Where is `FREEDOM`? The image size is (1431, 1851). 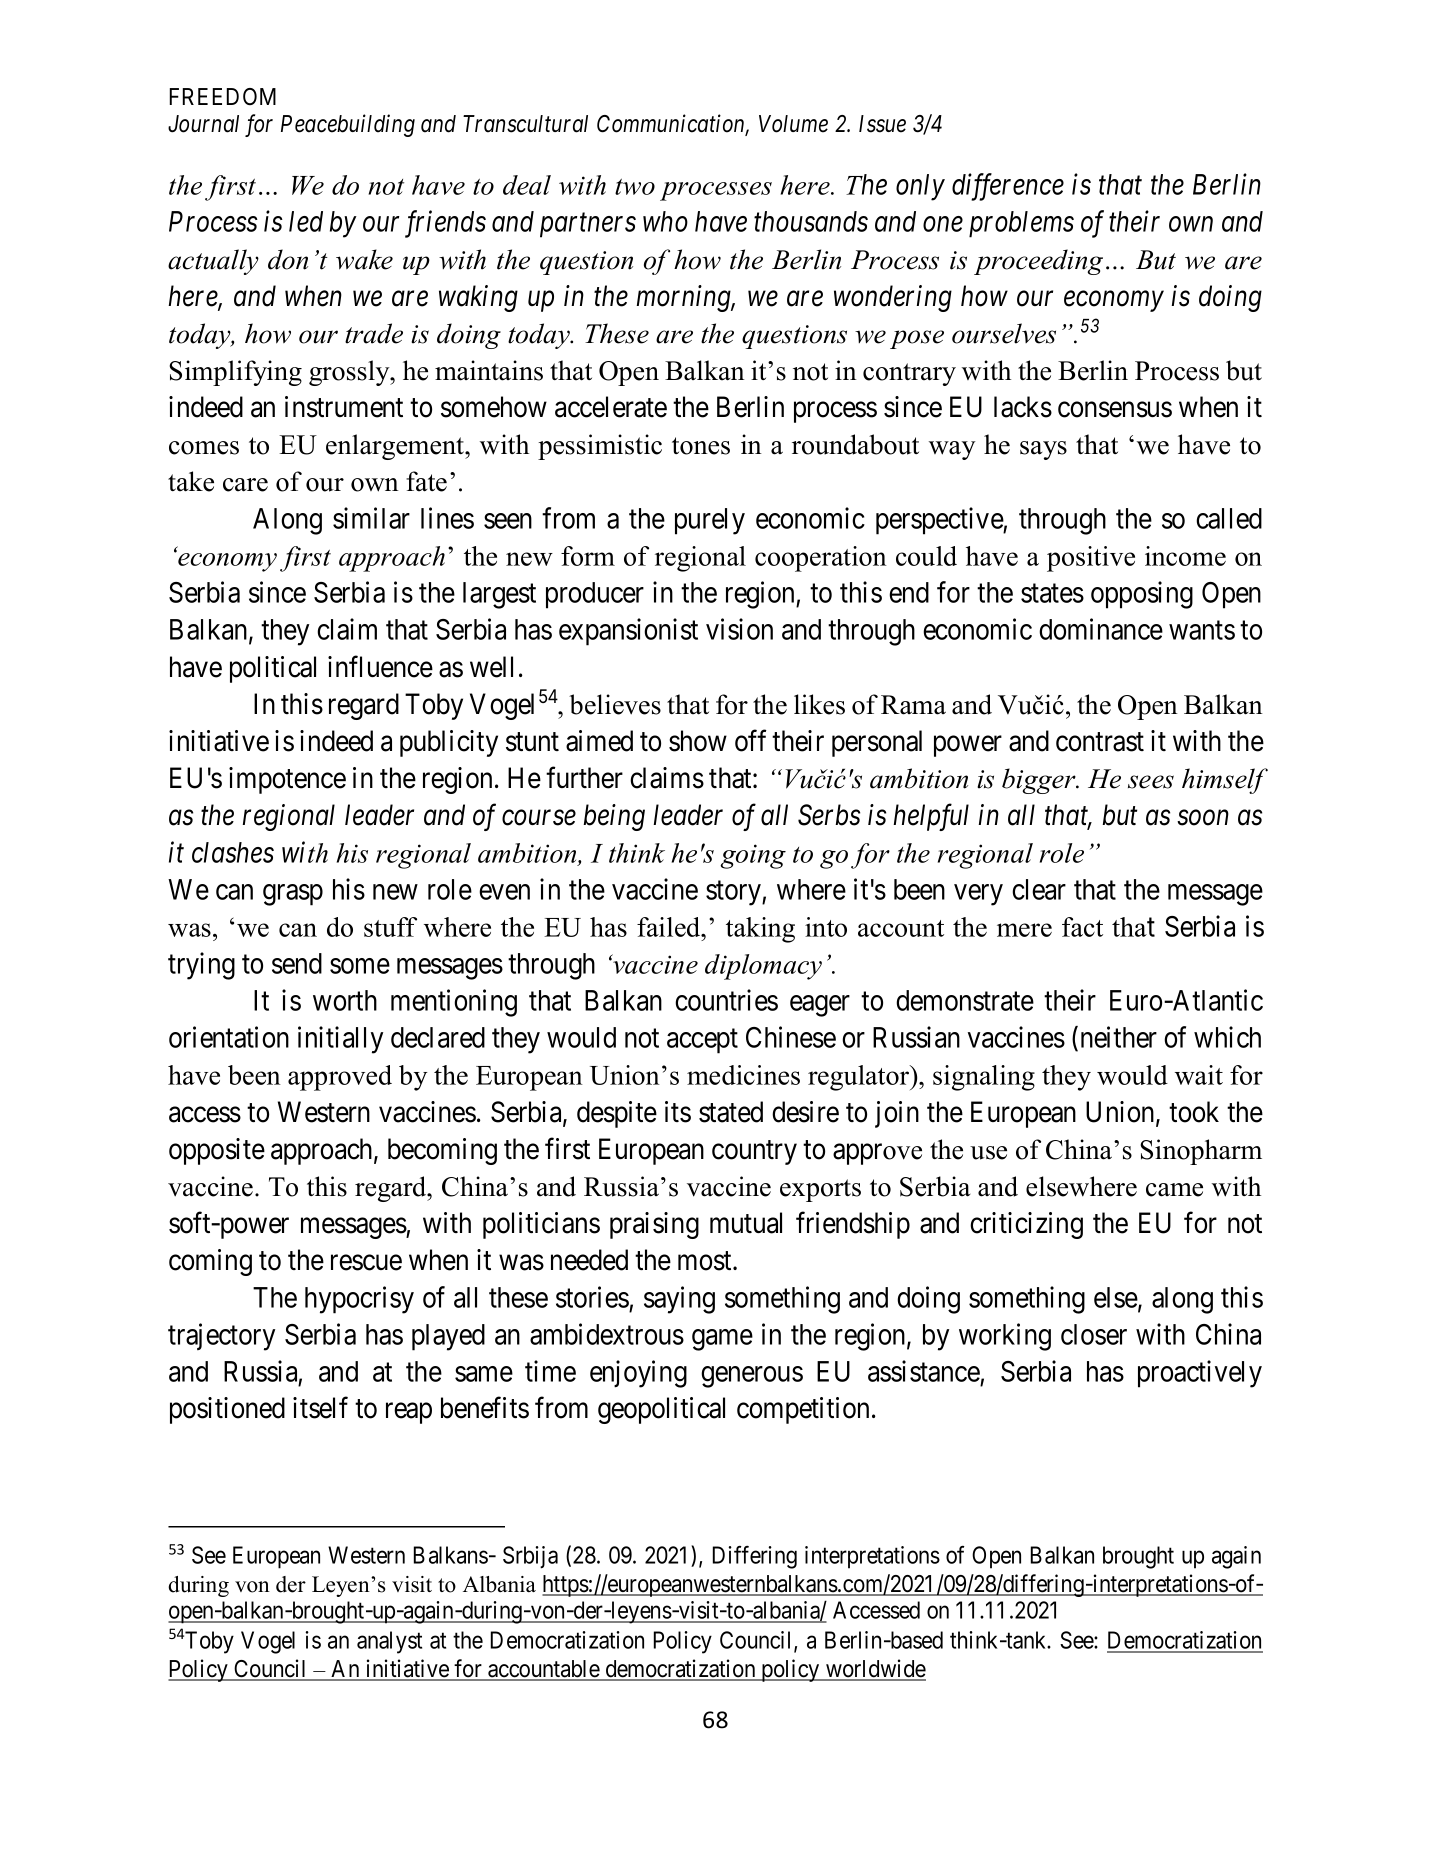 FREEDOM is located at coordinates (223, 96).
